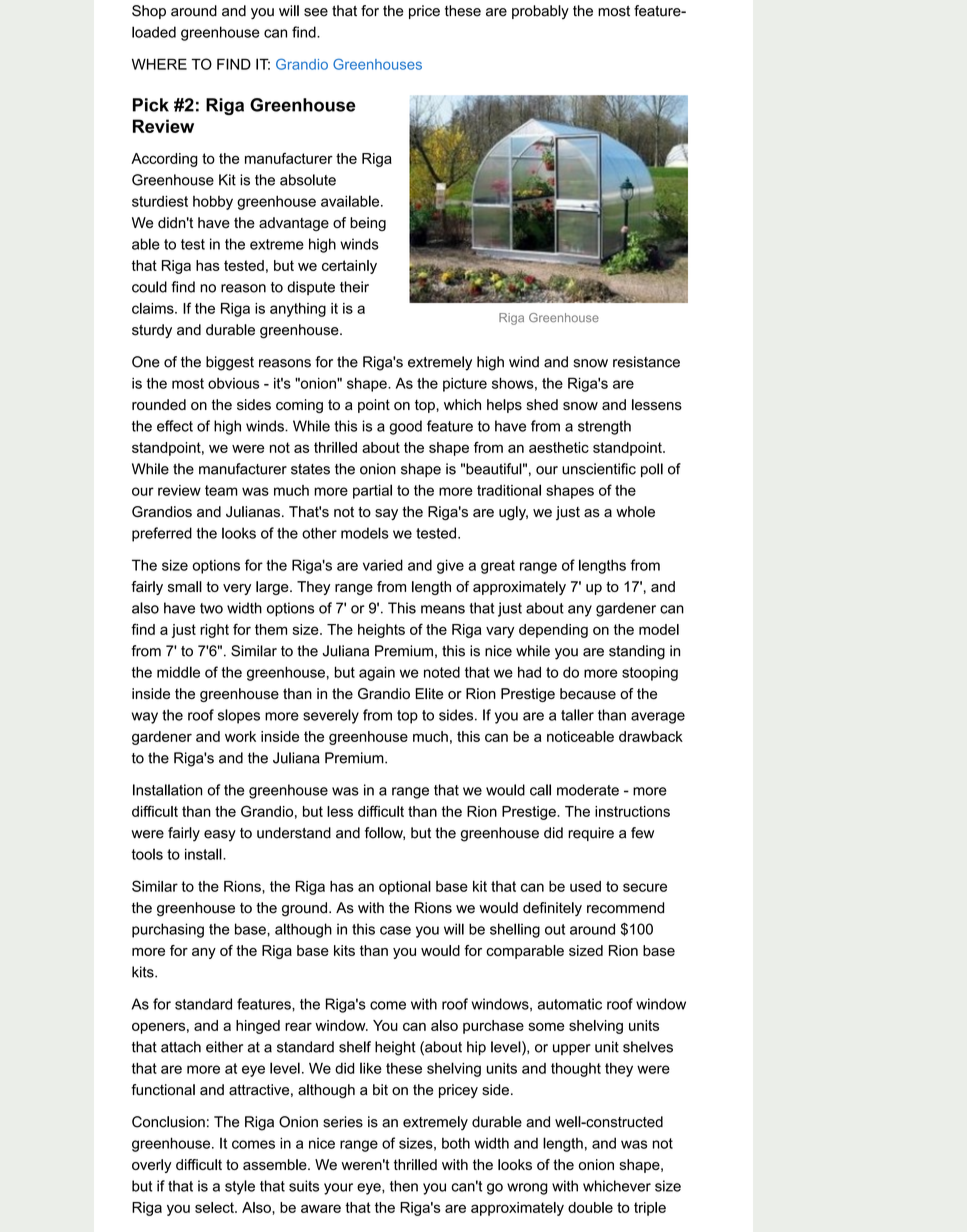 The width and height of the document is (967, 1232). What do you see at coordinates (159, 64) in the document?
I see `WHERE` at bounding box center [159, 64].
